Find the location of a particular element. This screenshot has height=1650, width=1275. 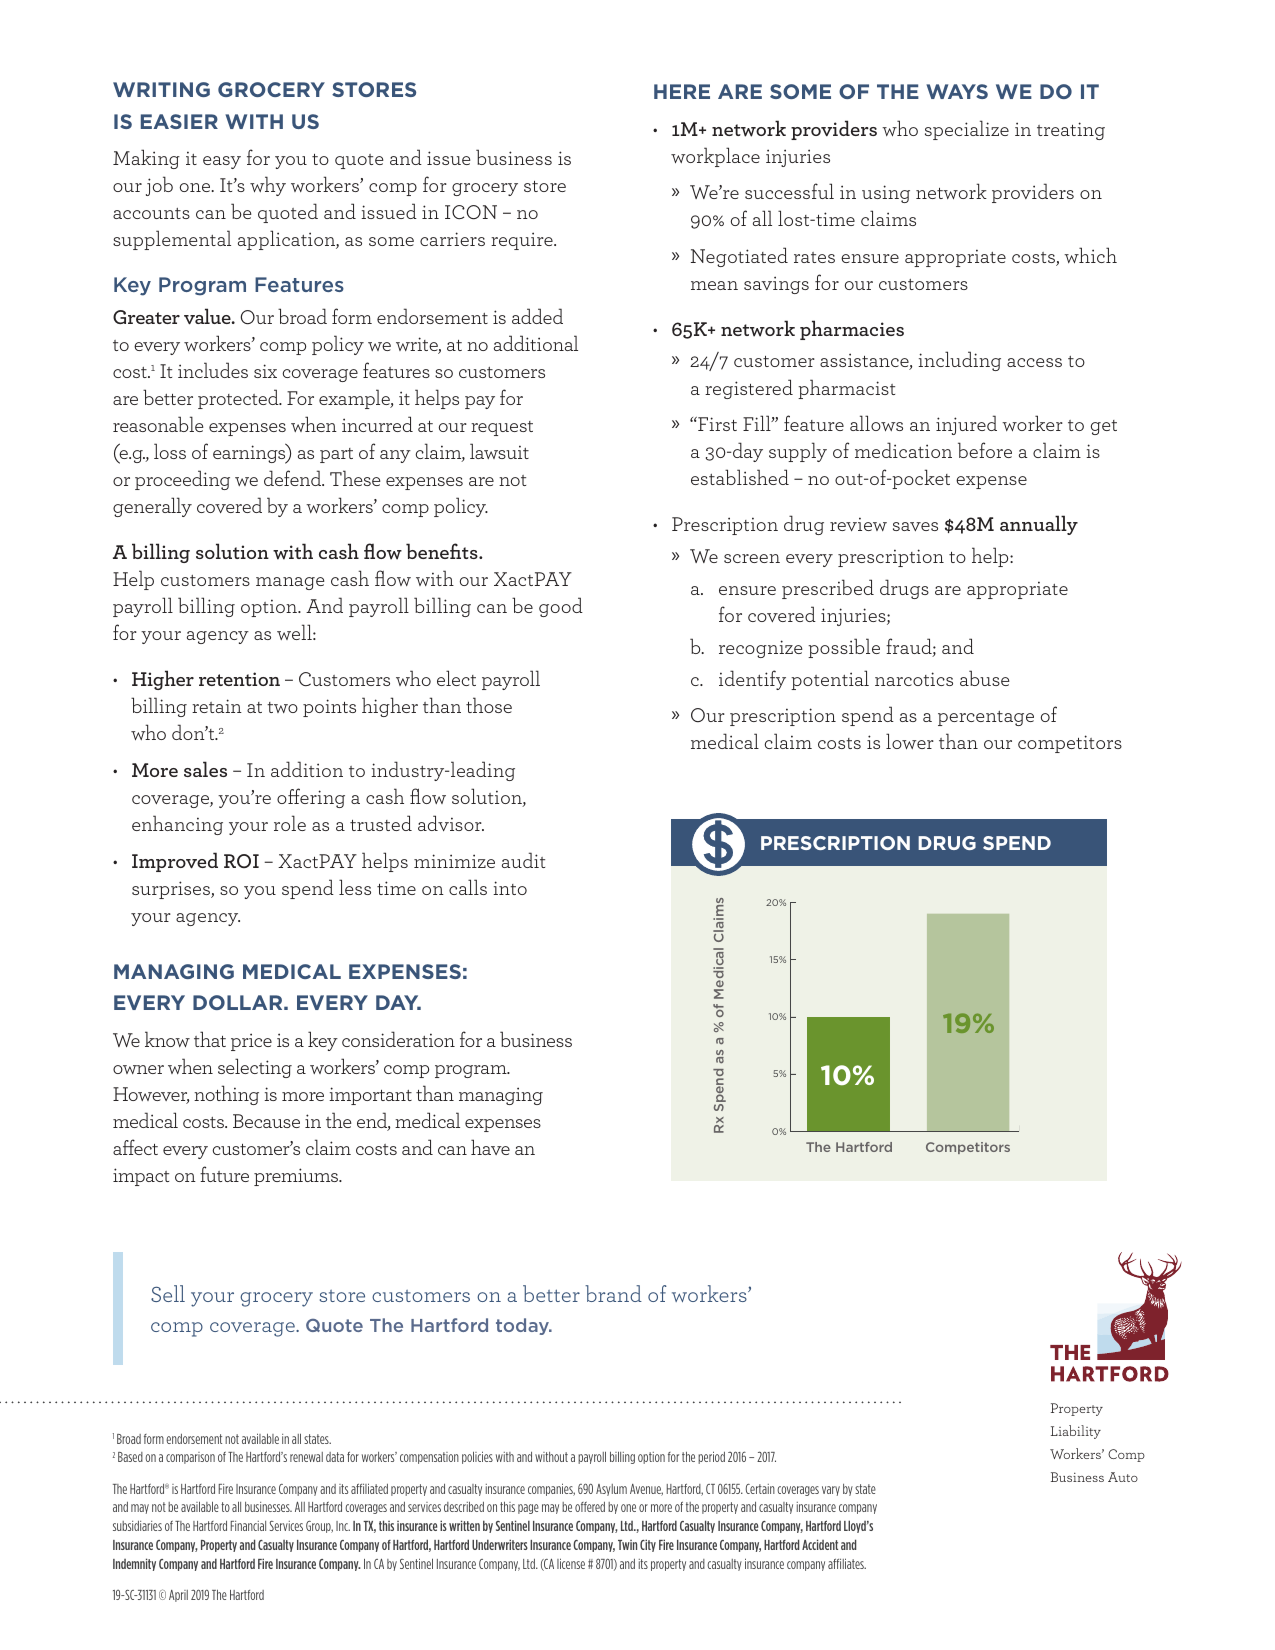

HERE is located at coordinates (682, 91).
